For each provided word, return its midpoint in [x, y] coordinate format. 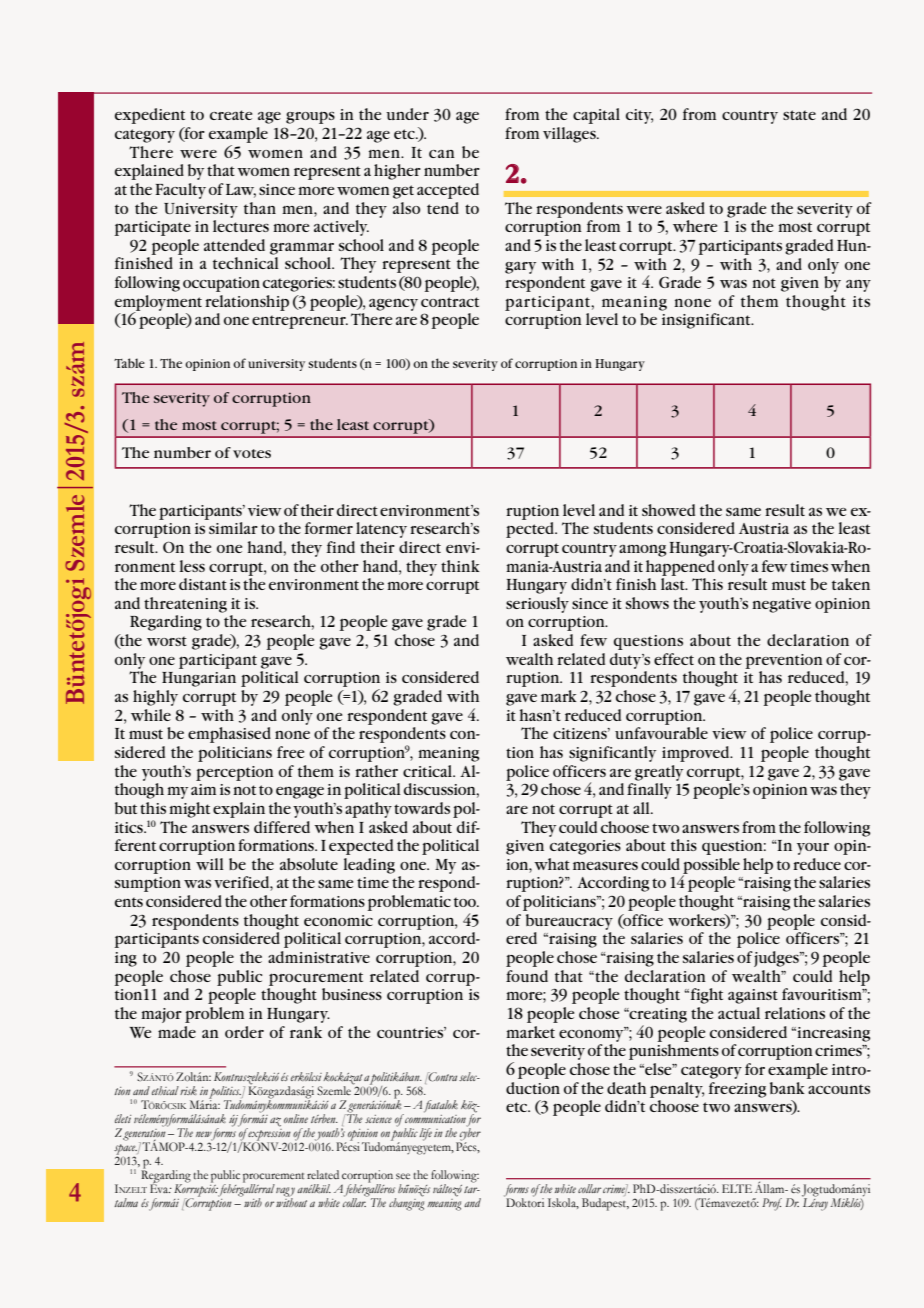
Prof [772, 1204]
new [204, 1134]
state [799, 115]
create [231, 115]
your [813, 849]
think [460, 566]
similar [233, 528]
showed [668, 510]
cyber [470, 1133]
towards [422, 808]
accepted [448, 191]
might [189, 810]
